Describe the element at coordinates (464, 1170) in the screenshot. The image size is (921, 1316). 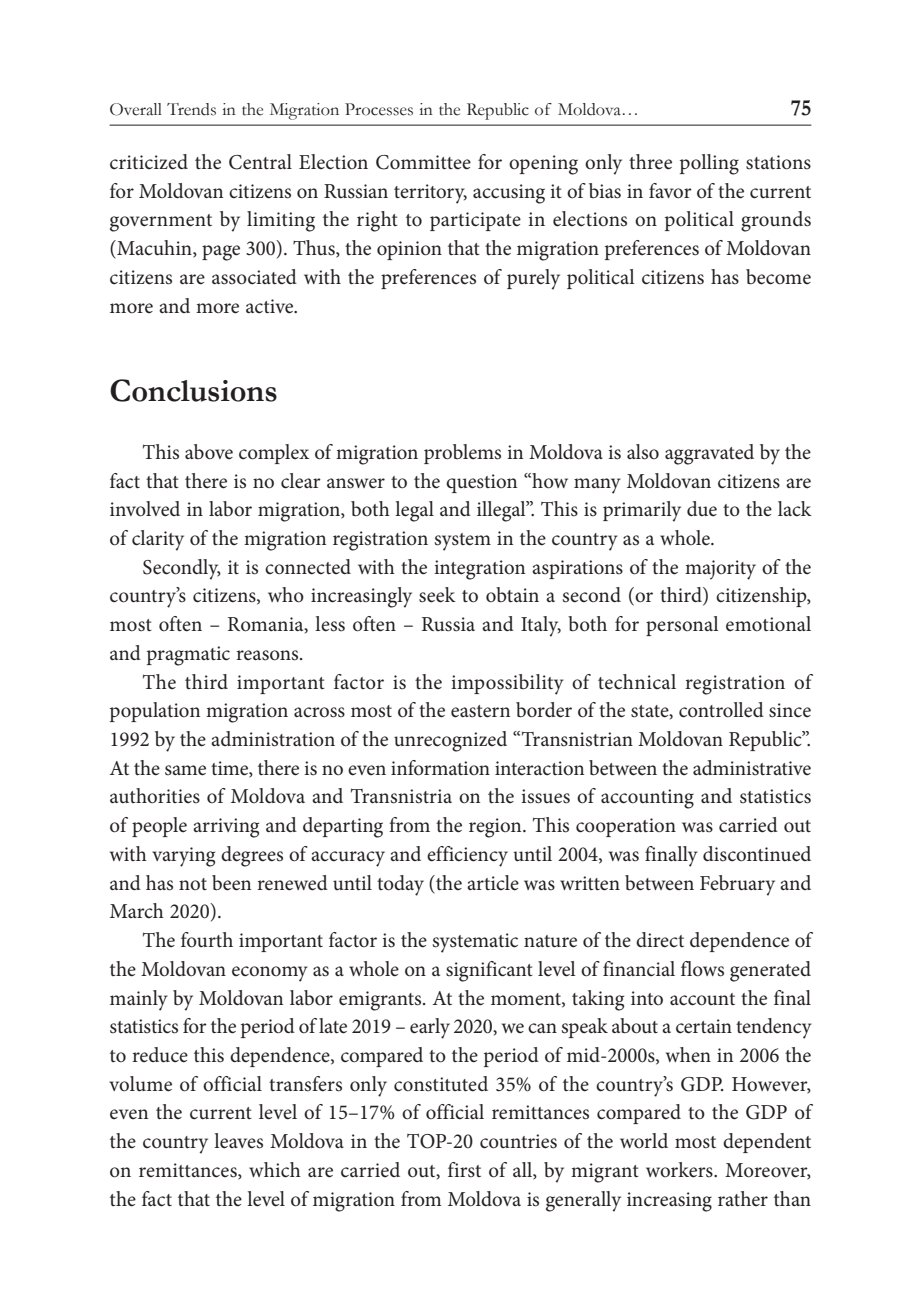
I see `first` at that location.
